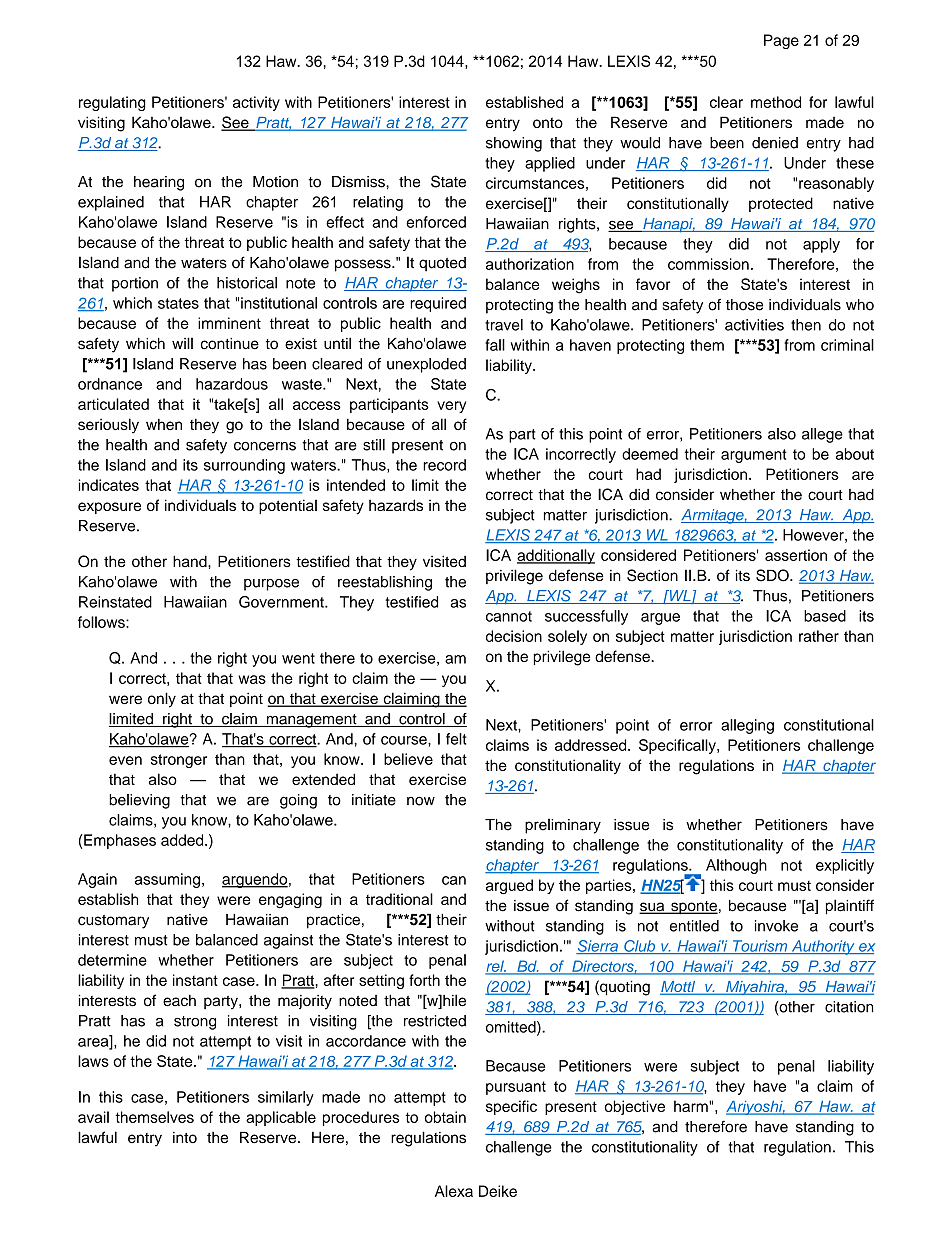 The width and height of the image is (952, 1233). What do you see at coordinates (438, 304) in the image?
I see `required` at bounding box center [438, 304].
